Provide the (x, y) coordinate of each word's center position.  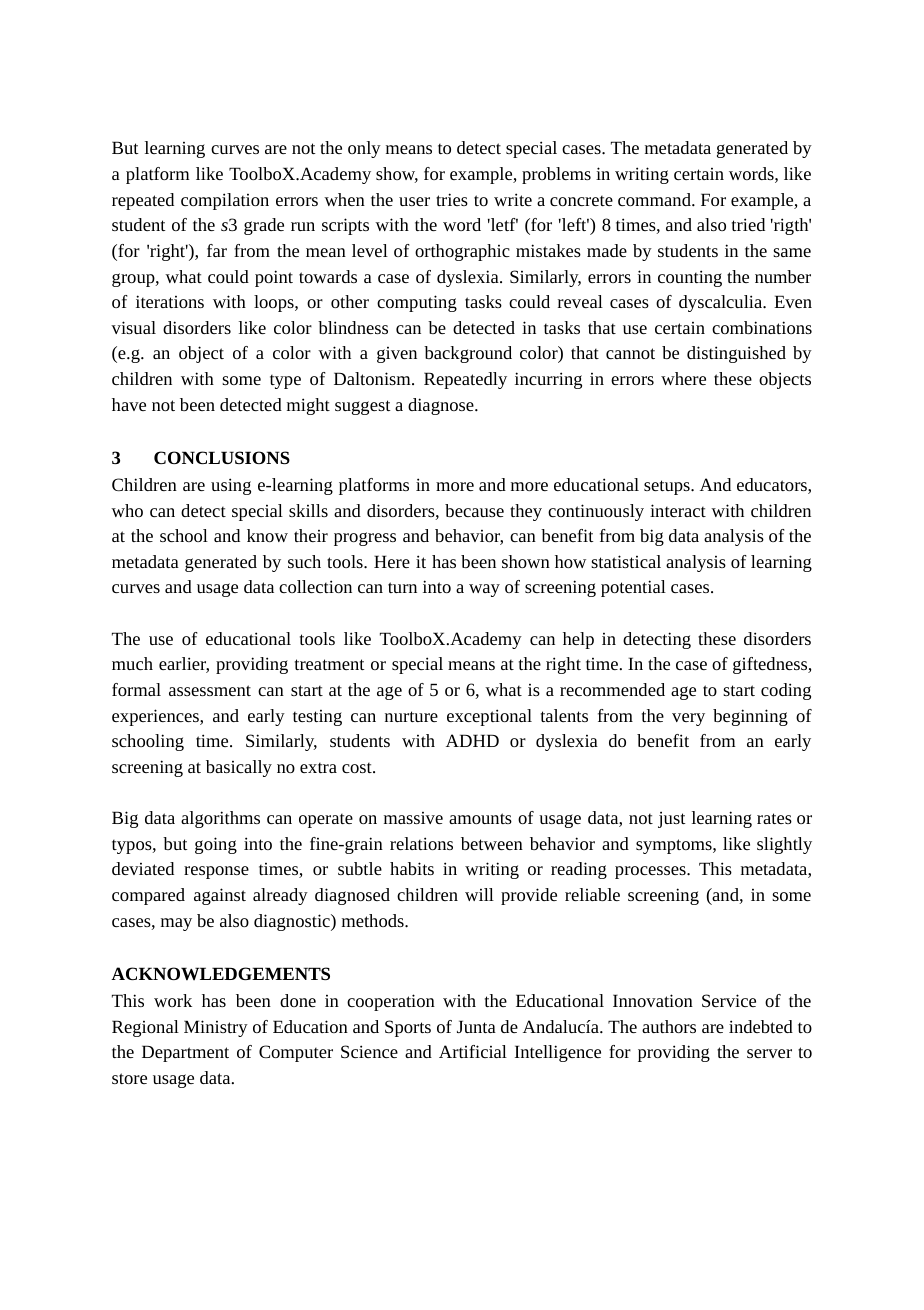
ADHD (472, 740)
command (655, 199)
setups (668, 487)
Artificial (473, 1051)
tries (452, 199)
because (474, 510)
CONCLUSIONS (222, 457)
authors (669, 1026)
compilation (225, 201)
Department (185, 1053)
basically (239, 768)
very (688, 719)
